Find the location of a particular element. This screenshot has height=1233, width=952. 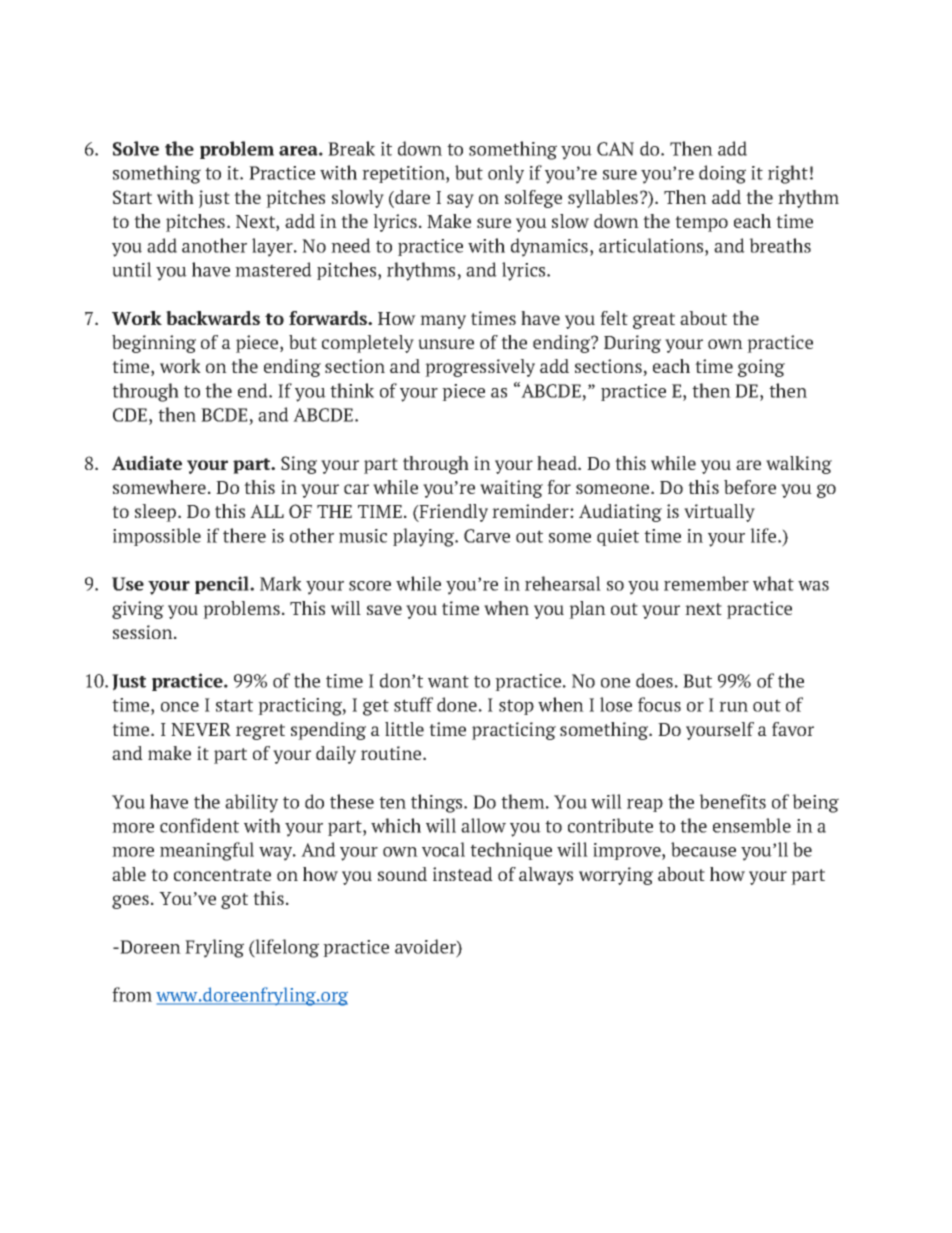

Sing is located at coordinates (299, 465).
